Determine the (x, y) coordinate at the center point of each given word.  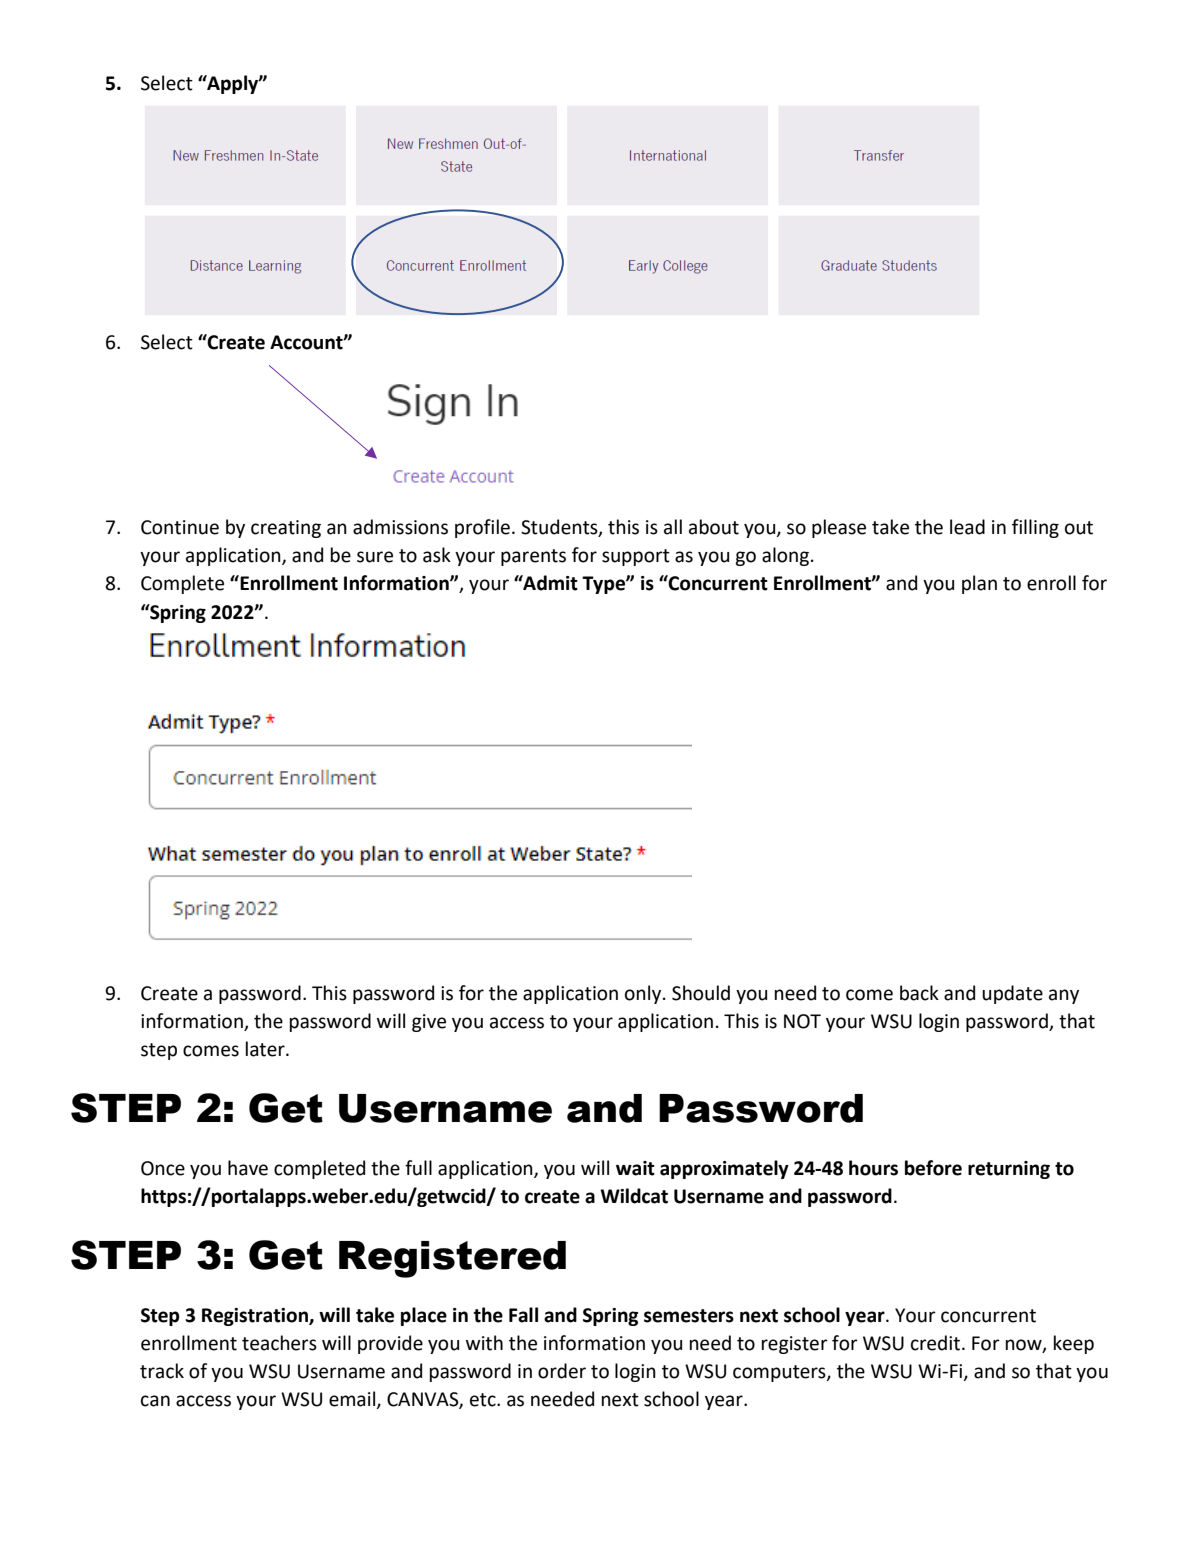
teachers (279, 1343)
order (562, 1371)
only (644, 994)
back (919, 993)
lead (967, 527)
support (636, 557)
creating (286, 529)
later (266, 1049)
